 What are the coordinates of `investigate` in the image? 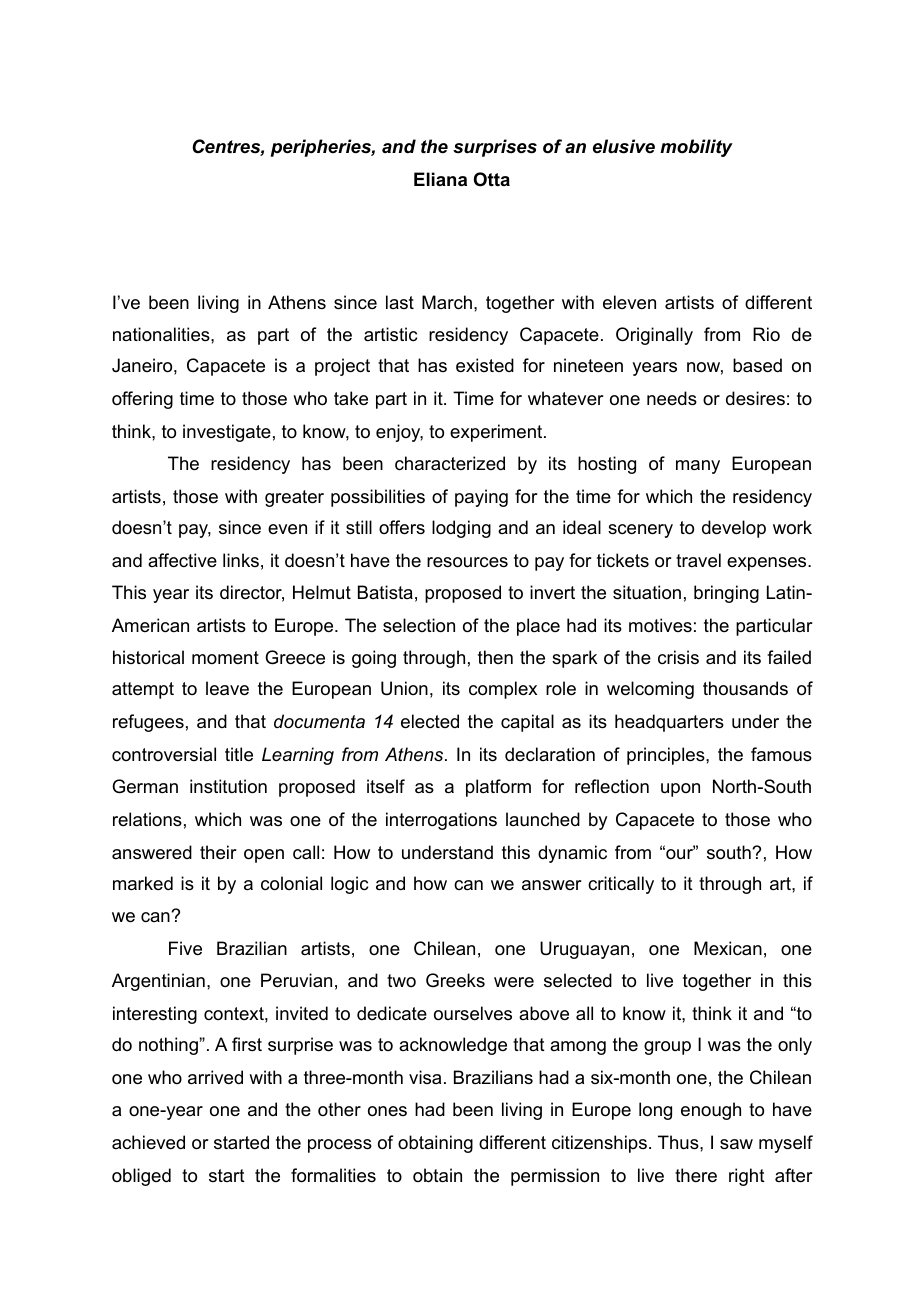 It's located at (227, 433).
